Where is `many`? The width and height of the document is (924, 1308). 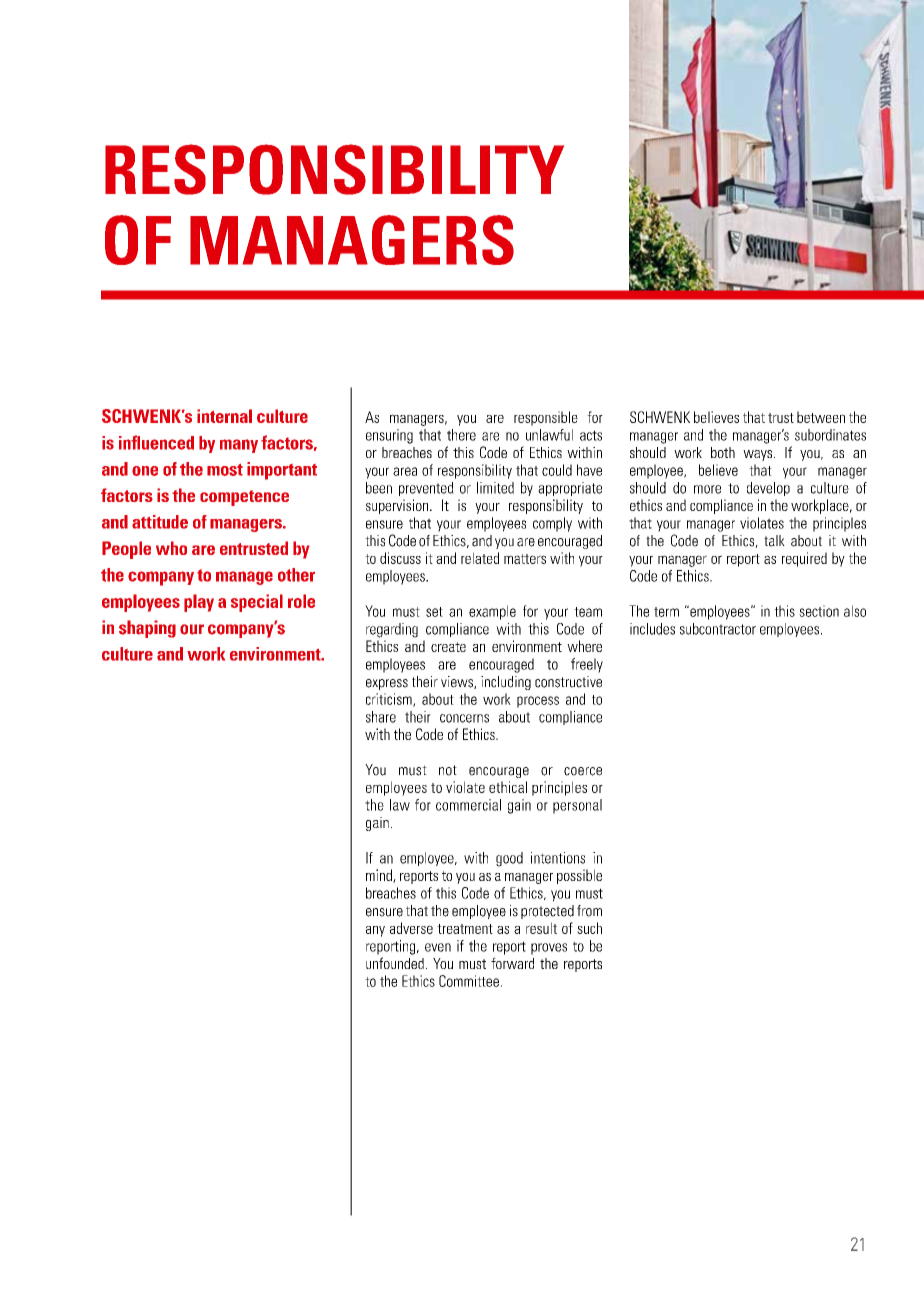 many is located at coordinates (239, 446).
